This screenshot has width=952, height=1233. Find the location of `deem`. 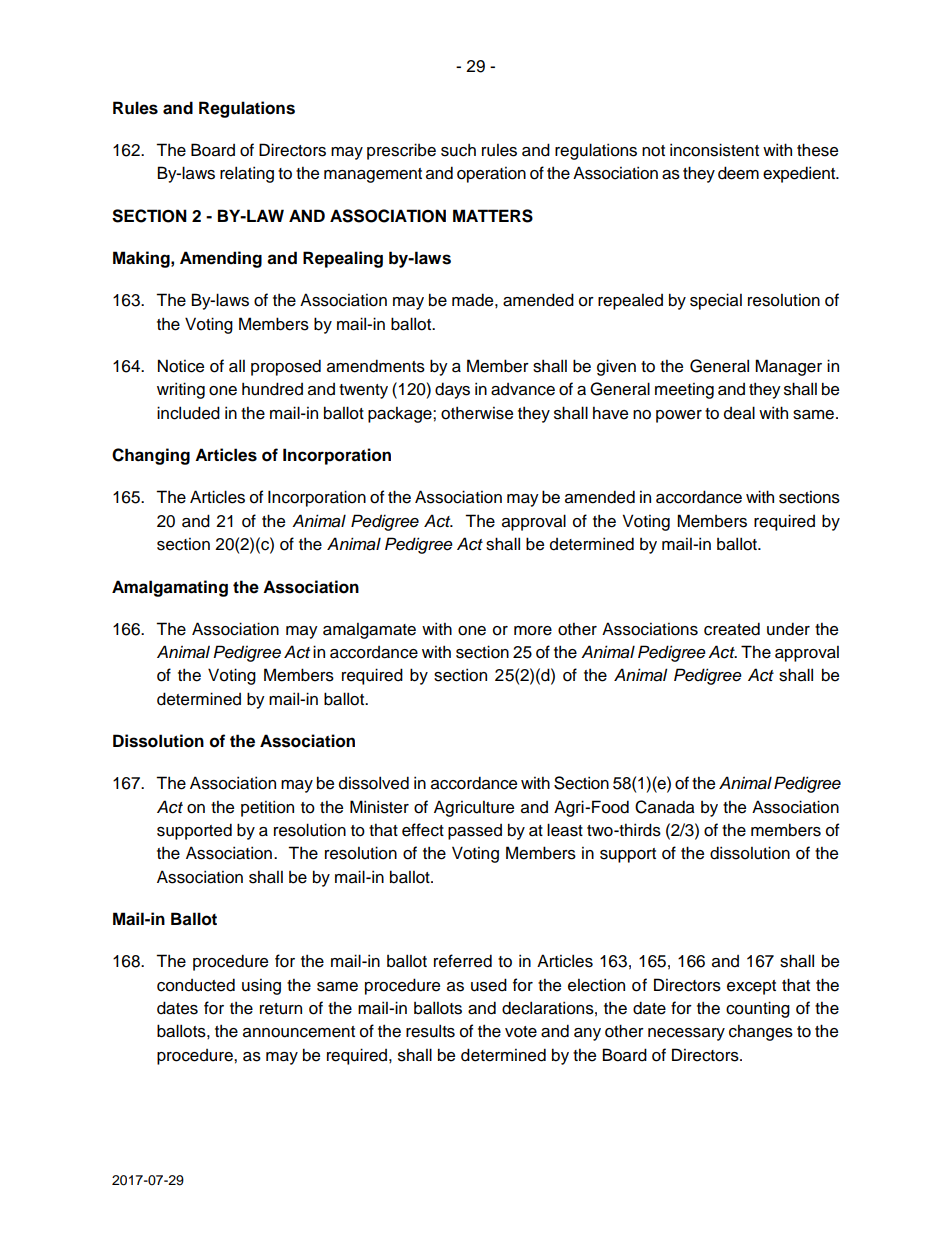

deem is located at coordinates (738, 173).
